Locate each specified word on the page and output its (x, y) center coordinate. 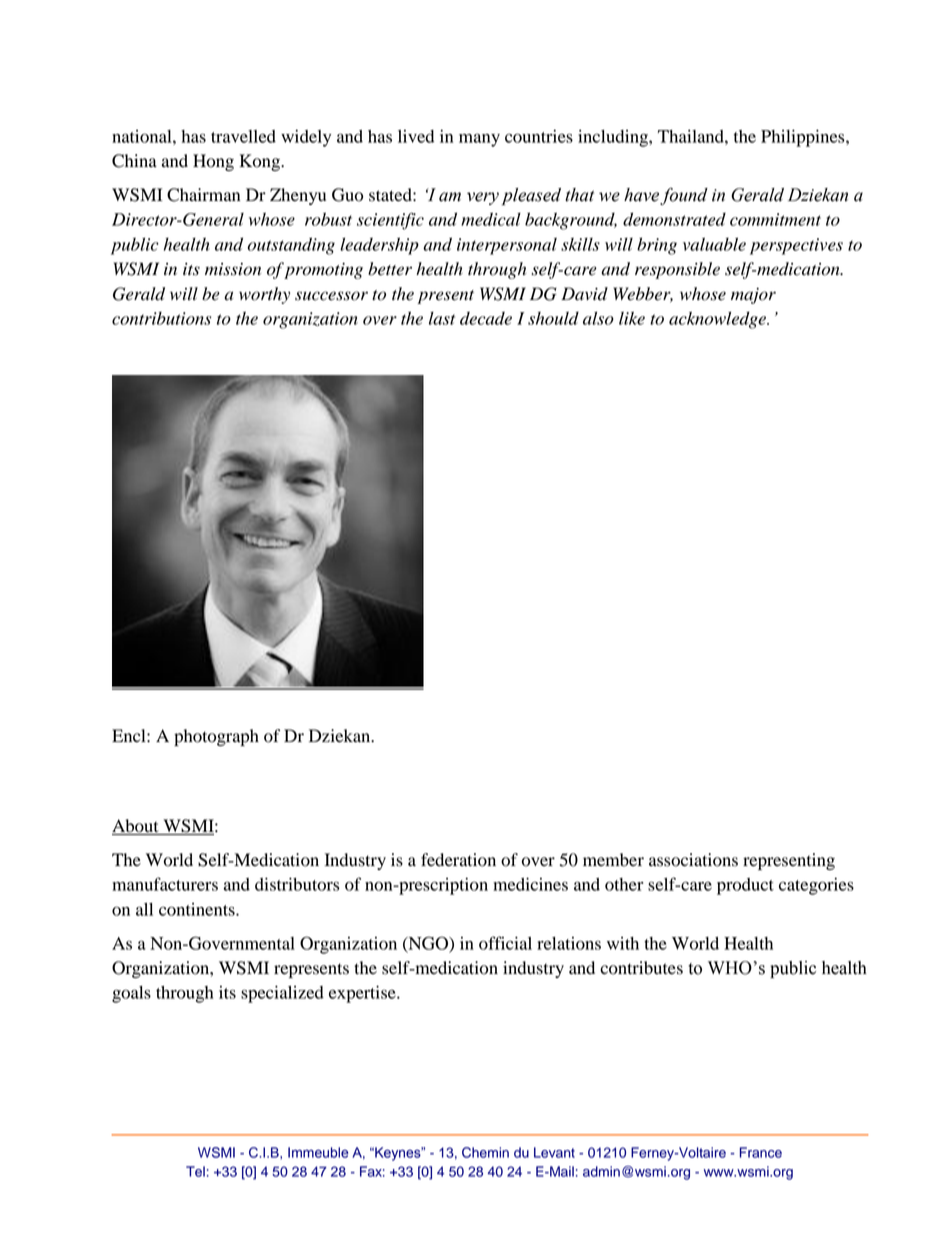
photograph (216, 737)
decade (486, 318)
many (479, 140)
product (745, 886)
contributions (161, 318)
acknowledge (718, 320)
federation (458, 860)
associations (693, 860)
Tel (195, 1171)
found (684, 196)
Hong (213, 162)
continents (198, 909)
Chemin (485, 1152)
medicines (530, 884)
